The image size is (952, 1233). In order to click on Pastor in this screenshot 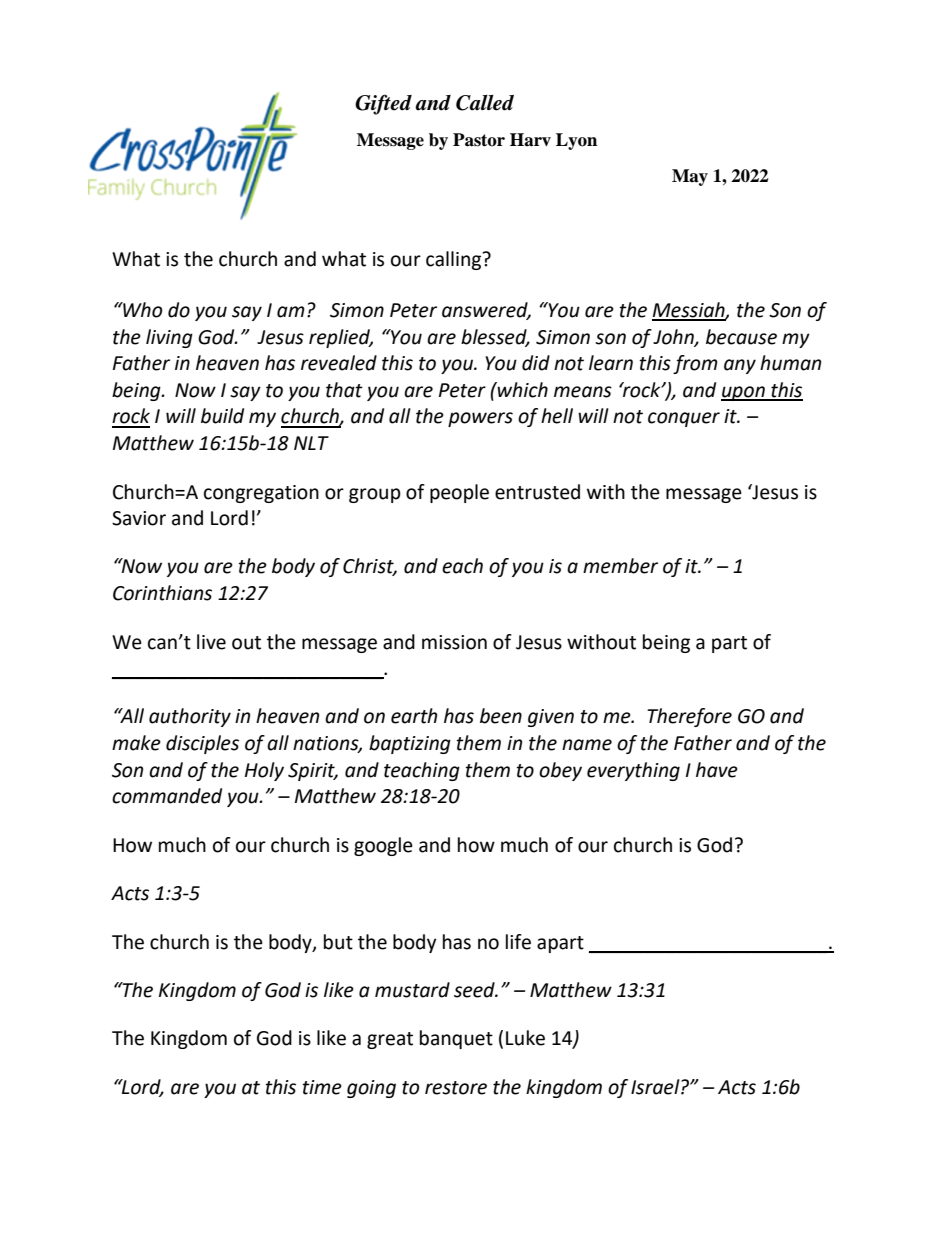, I will do `click(479, 140)`.
